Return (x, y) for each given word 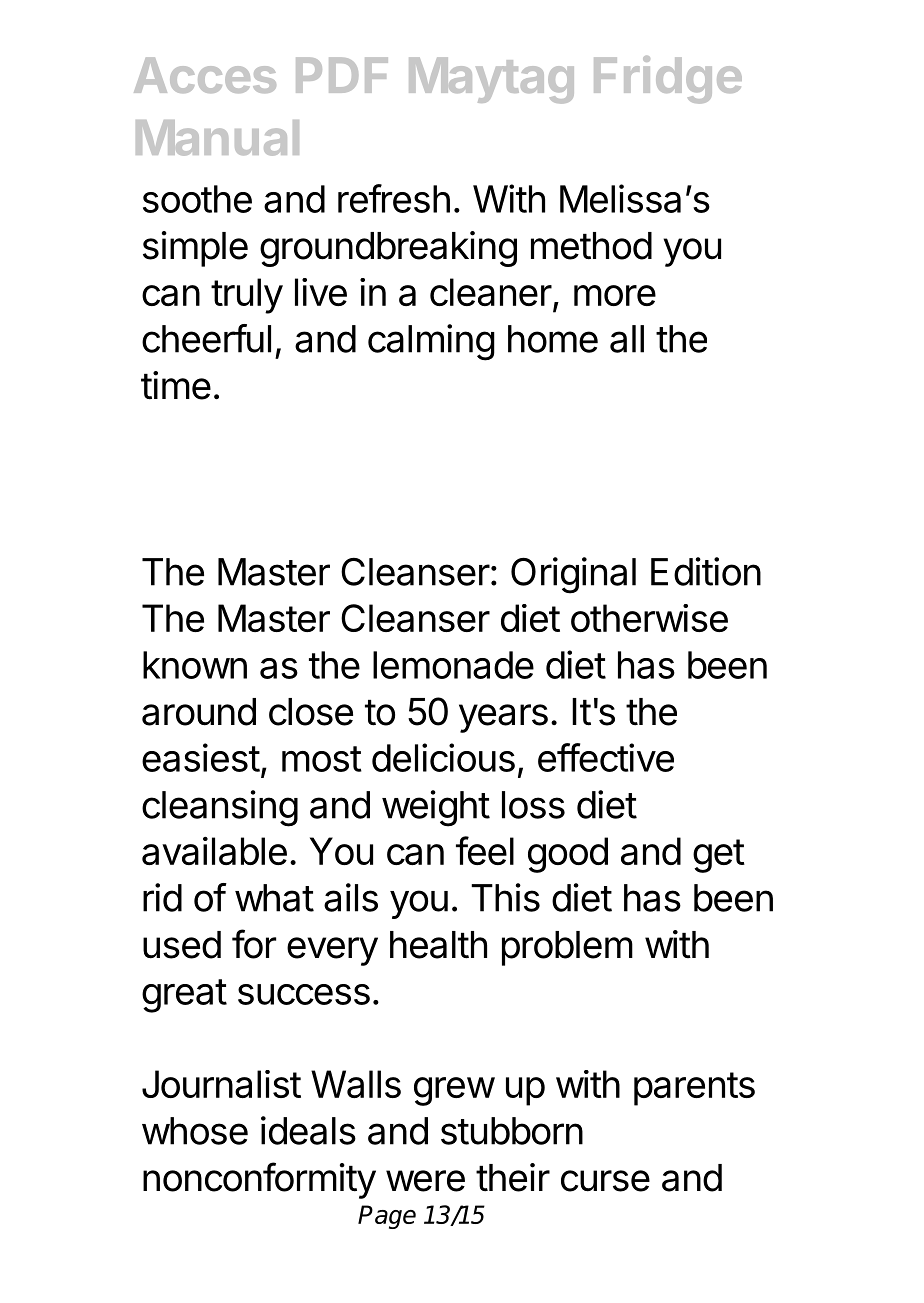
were (425, 1181)
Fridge (668, 80)
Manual (217, 138)
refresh (394, 198)
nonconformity (259, 1180)
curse (605, 1181)
